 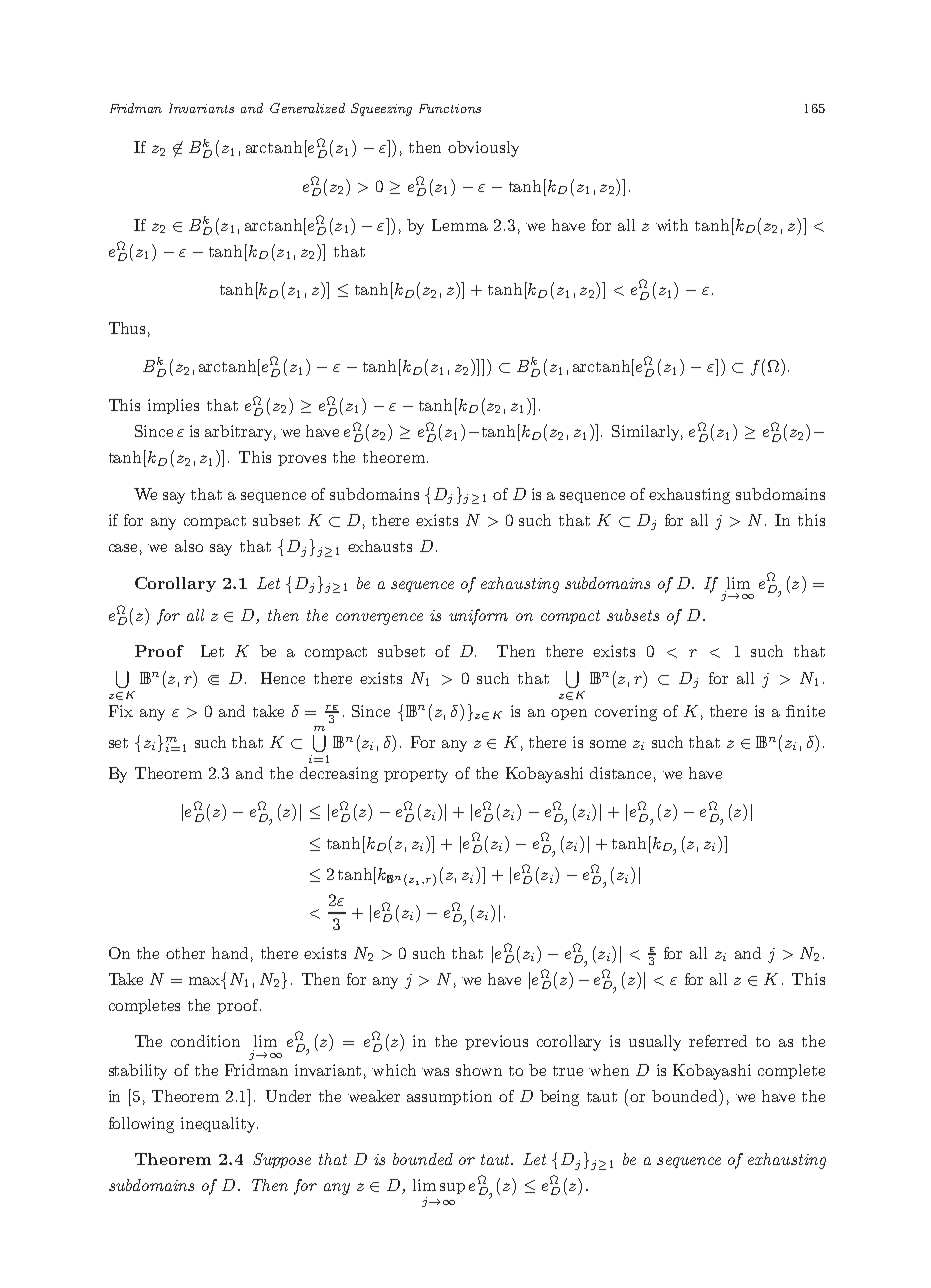 I want to click on property, so click(x=416, y=776).
